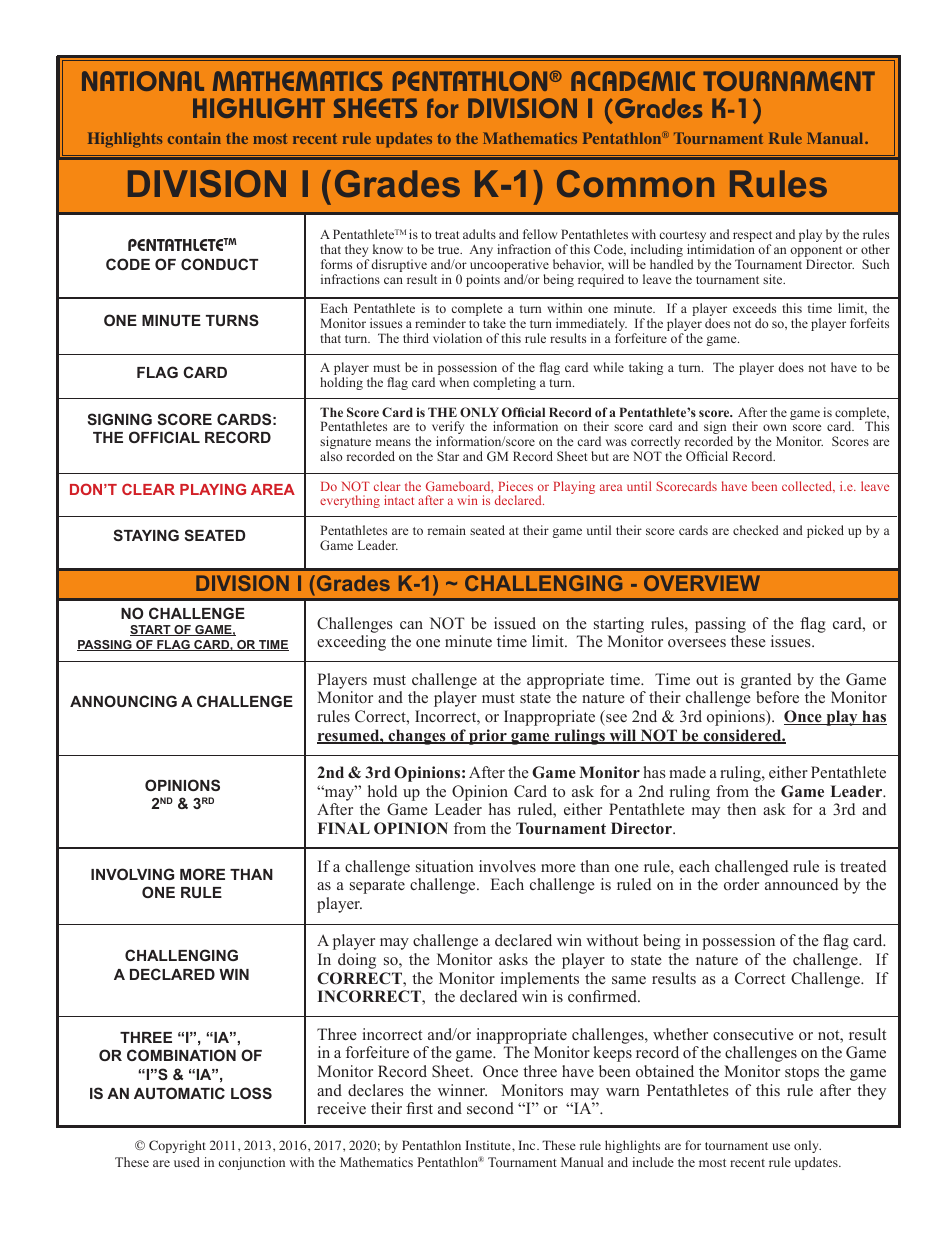 The height and width of the screenshot is (1233, 952). I want to click on contain, so click(194, 138).
